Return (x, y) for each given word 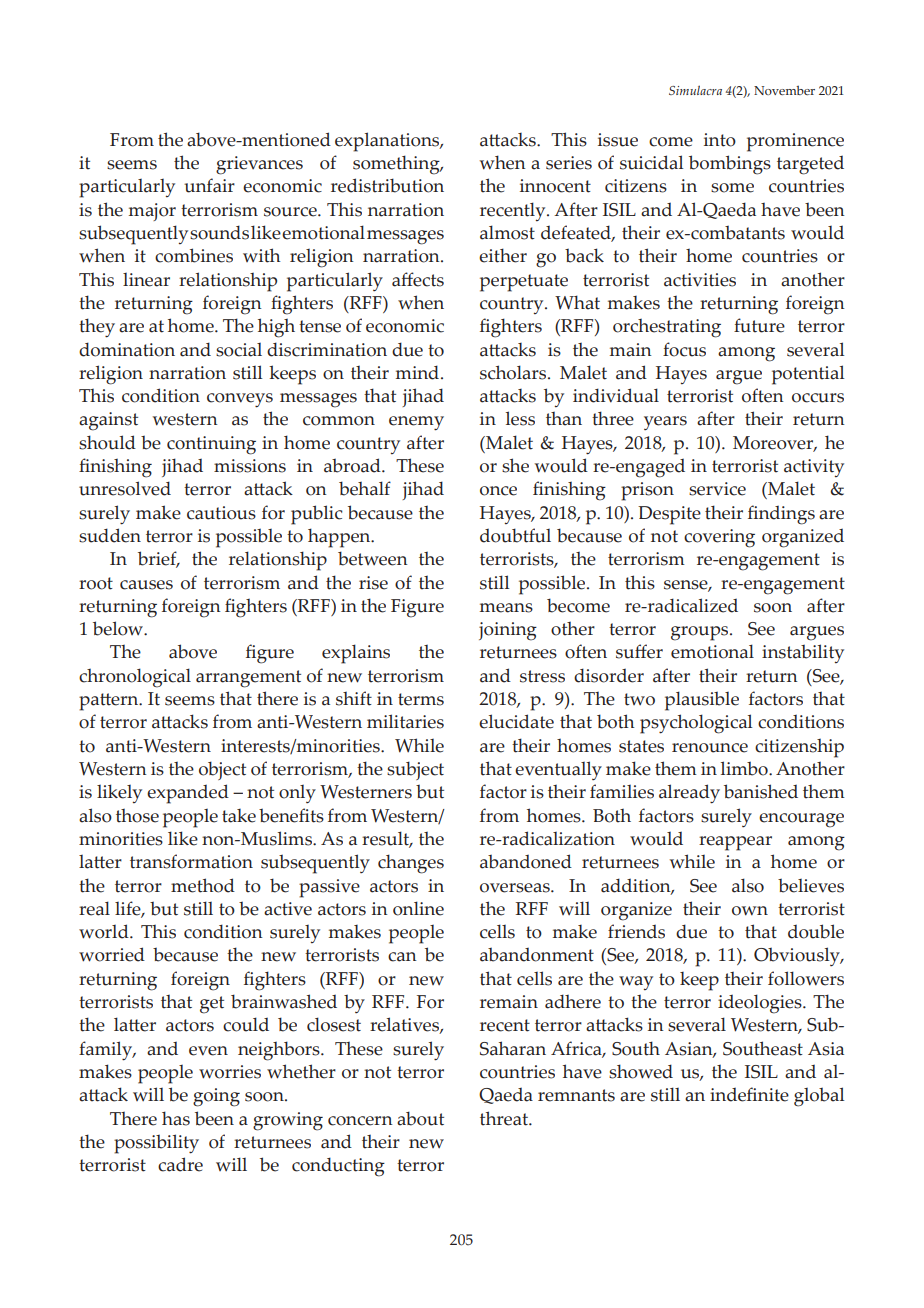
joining (508, 631)
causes (146, 585)
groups (701, 633)
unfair (209, 185)
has (176, 1118)
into (720, 140)
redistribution (387, 185)
